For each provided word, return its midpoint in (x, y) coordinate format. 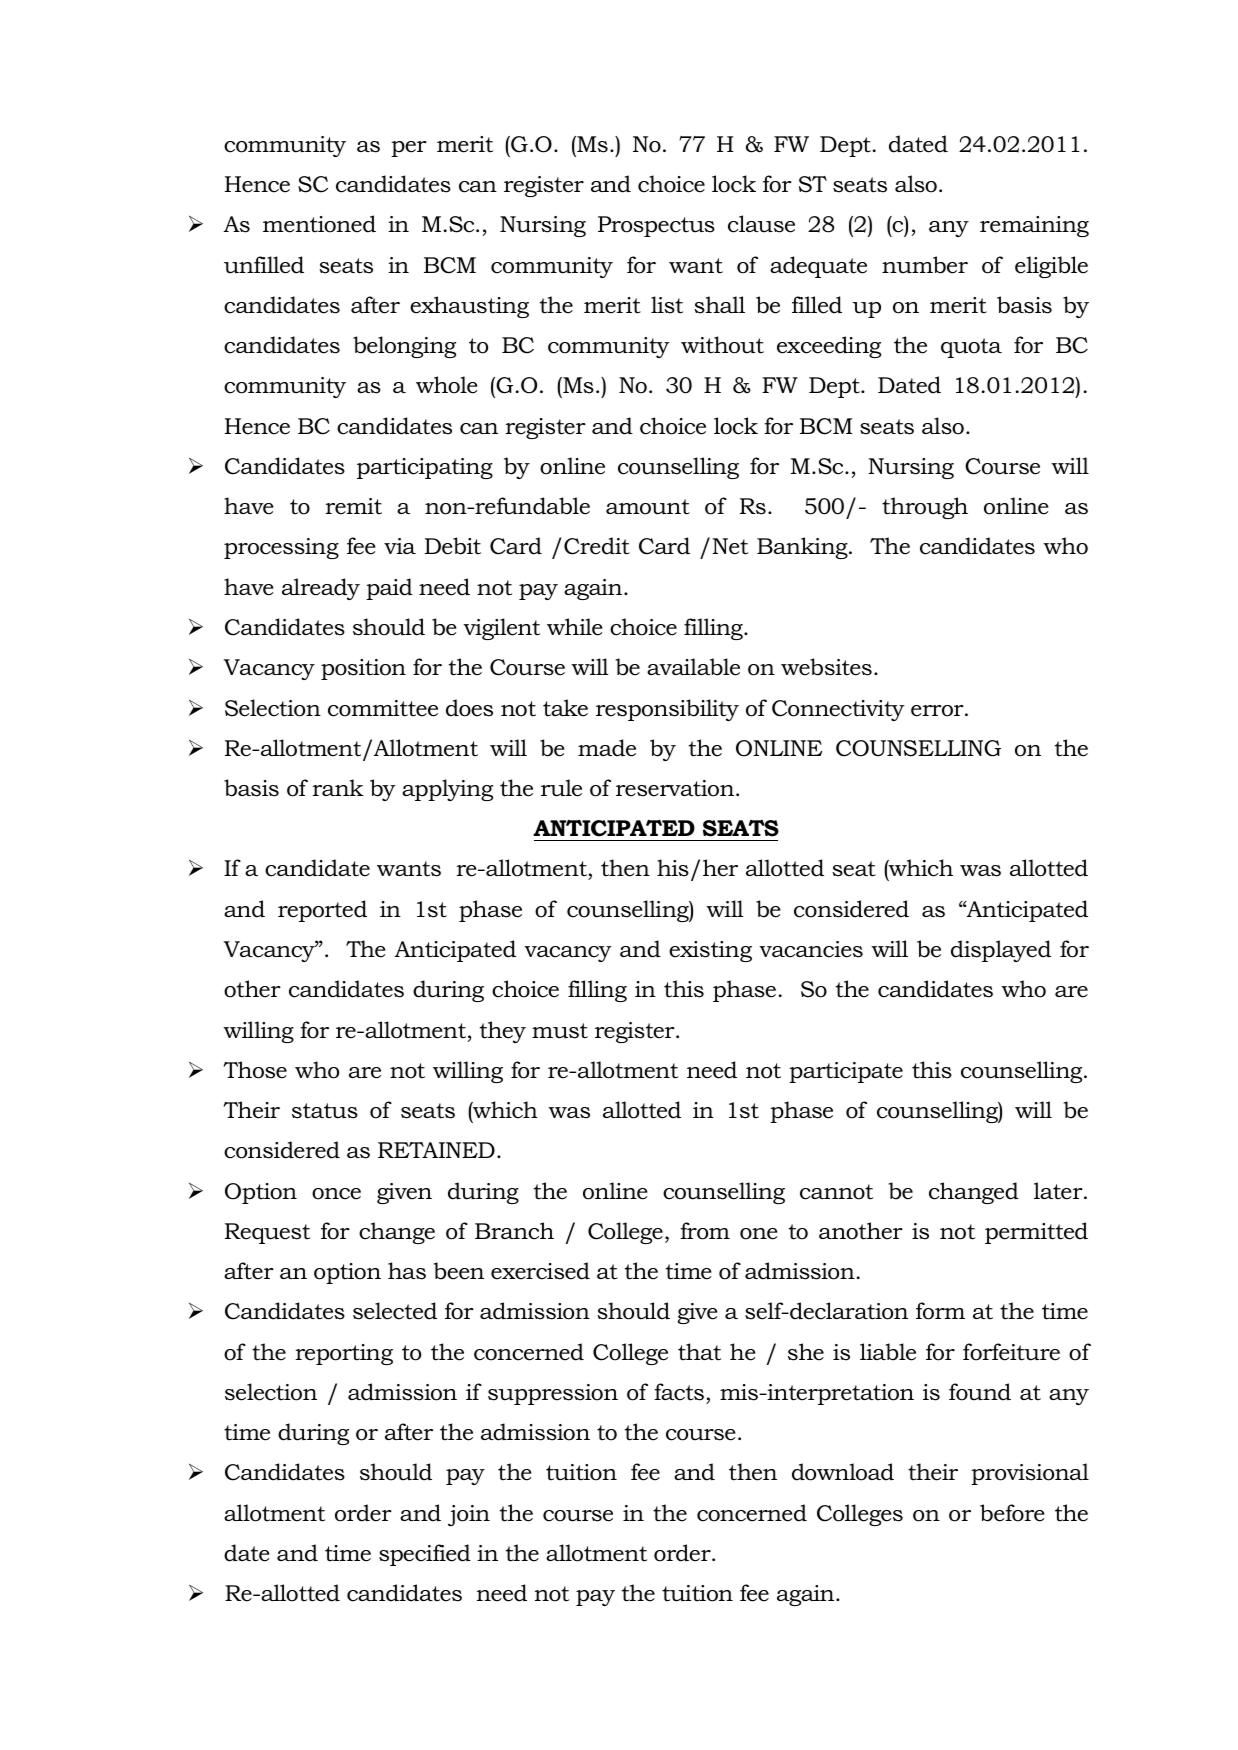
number (925, 265)
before (1012, 1513)
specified (425, 1555)
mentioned (319, 224)
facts (679, 1392)
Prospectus (656, 226)
